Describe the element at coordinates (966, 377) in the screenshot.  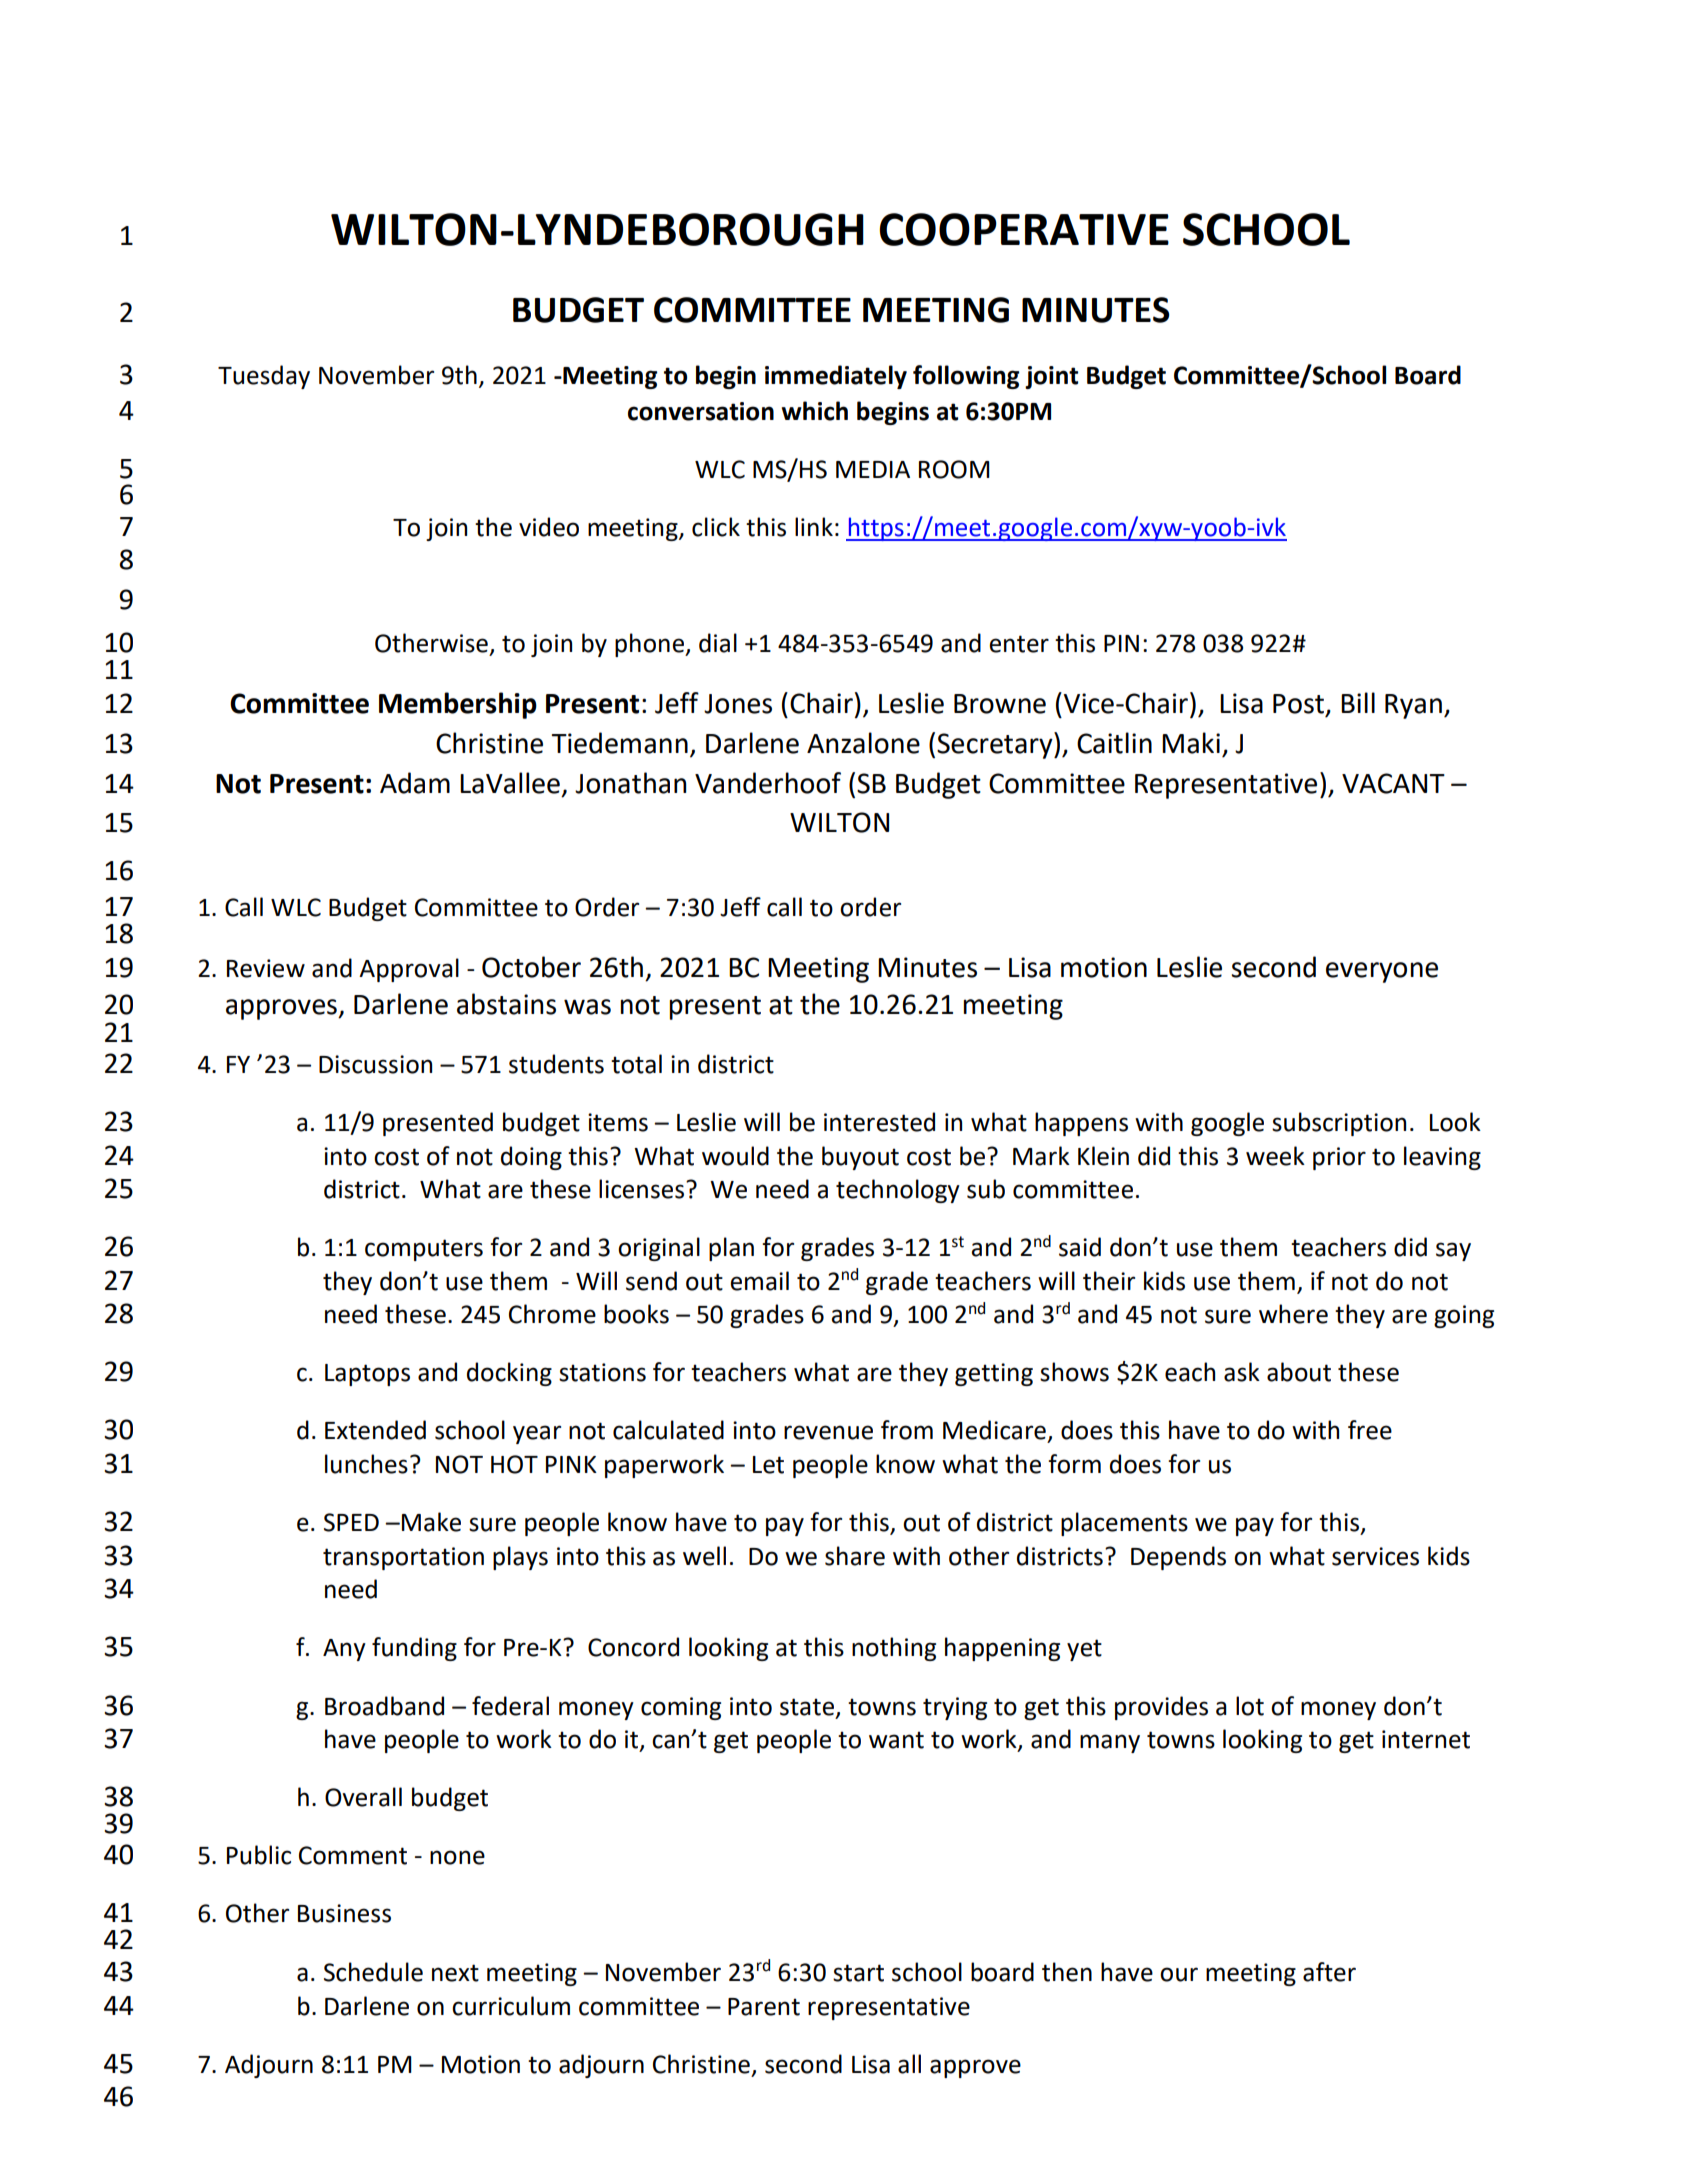
I see `following` at that location.
